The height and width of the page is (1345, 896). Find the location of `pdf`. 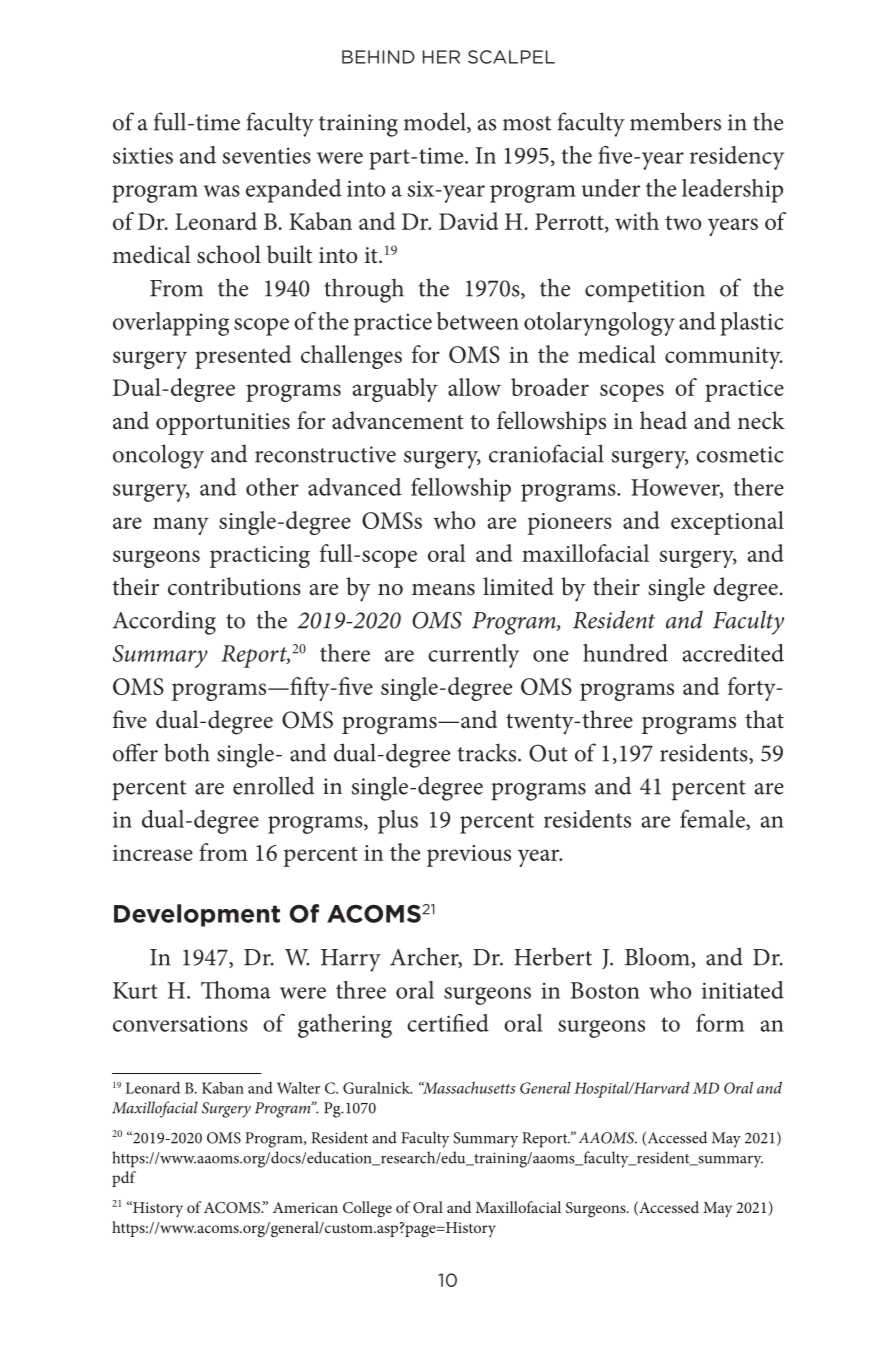

pdf is located at coordinates (124, 1179).
